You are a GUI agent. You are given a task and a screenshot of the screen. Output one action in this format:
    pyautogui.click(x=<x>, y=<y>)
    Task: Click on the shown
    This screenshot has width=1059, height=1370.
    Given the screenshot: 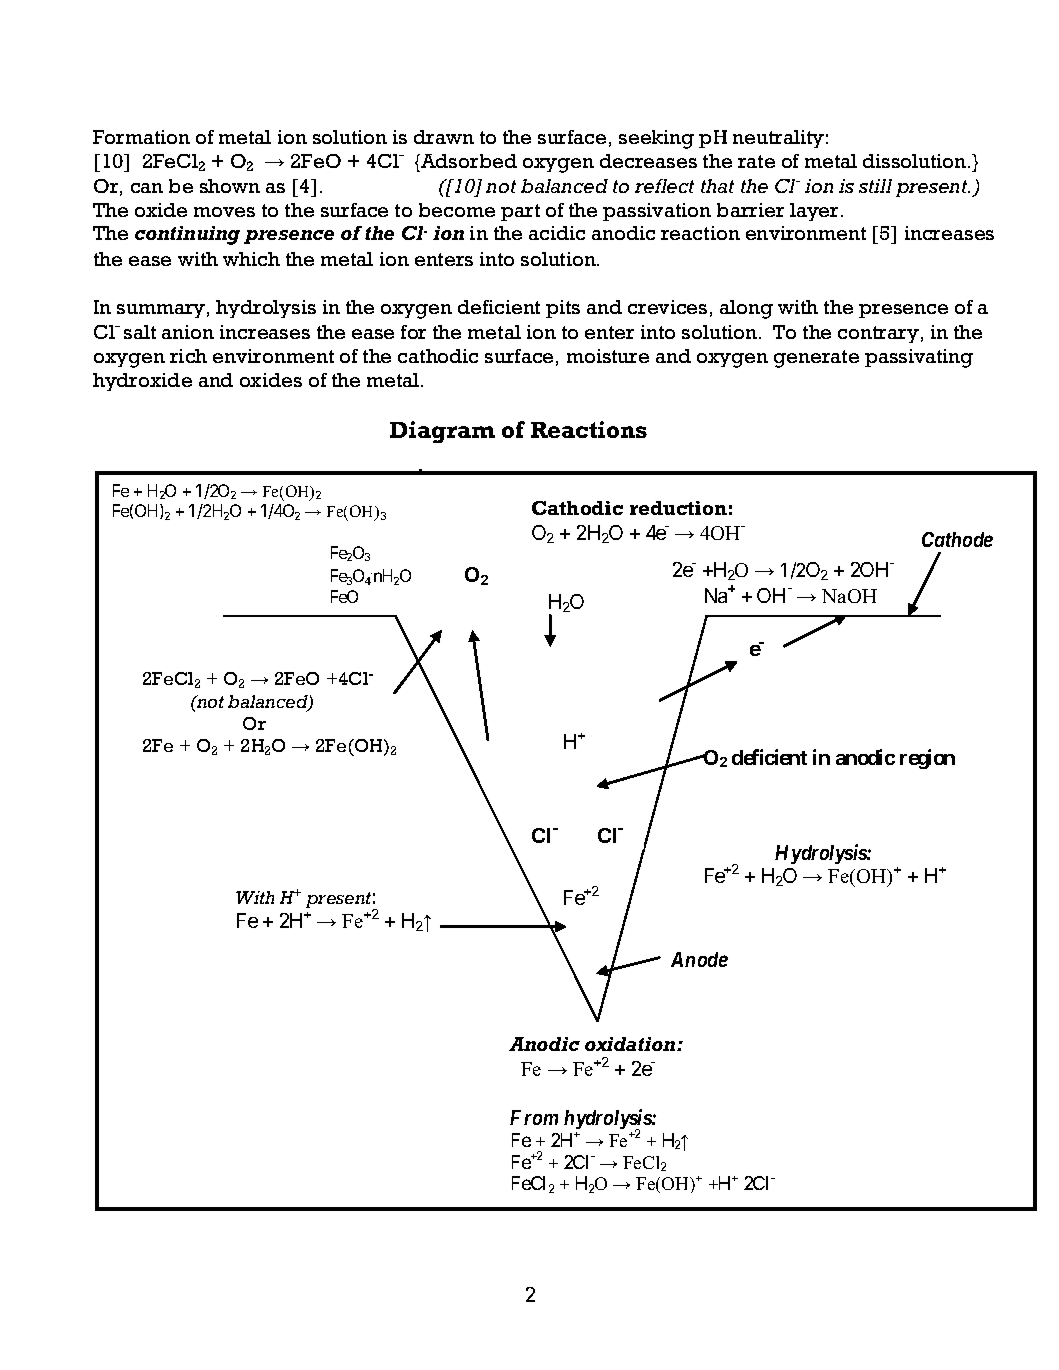 What is the action you would take?
    pyautogui.click(x=230, y=186)
